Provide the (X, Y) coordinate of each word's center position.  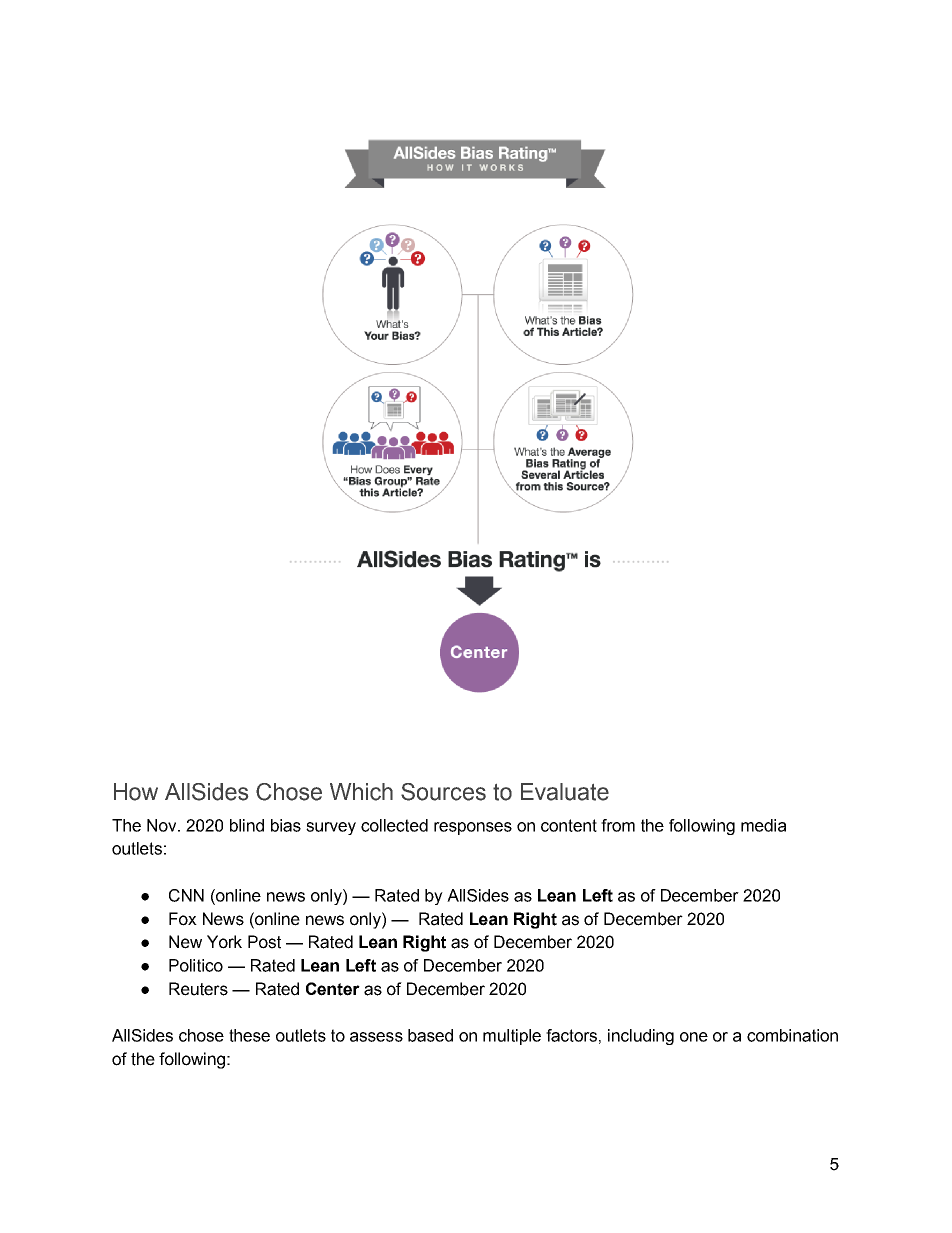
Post (264, 942)
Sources (443, 792)
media (763, 825)
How (136, 792)
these (249, 1035)
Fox (183, 919)
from (618, 825)
